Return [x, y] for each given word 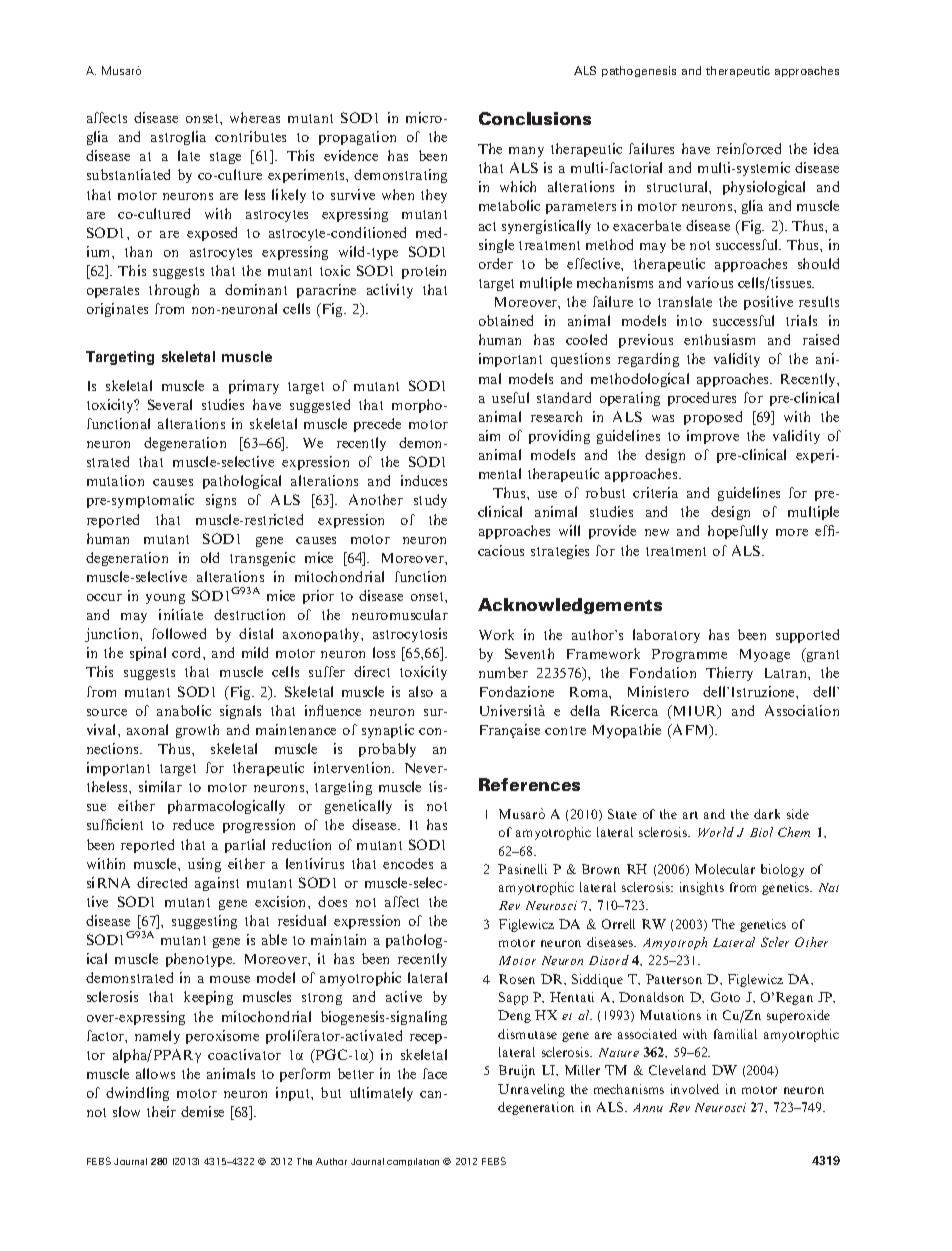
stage [225, 158]
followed [179, 633]
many [526, 152]
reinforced [749, 148]
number [503, 672]
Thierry [729, 674]
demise [202, 1111]
